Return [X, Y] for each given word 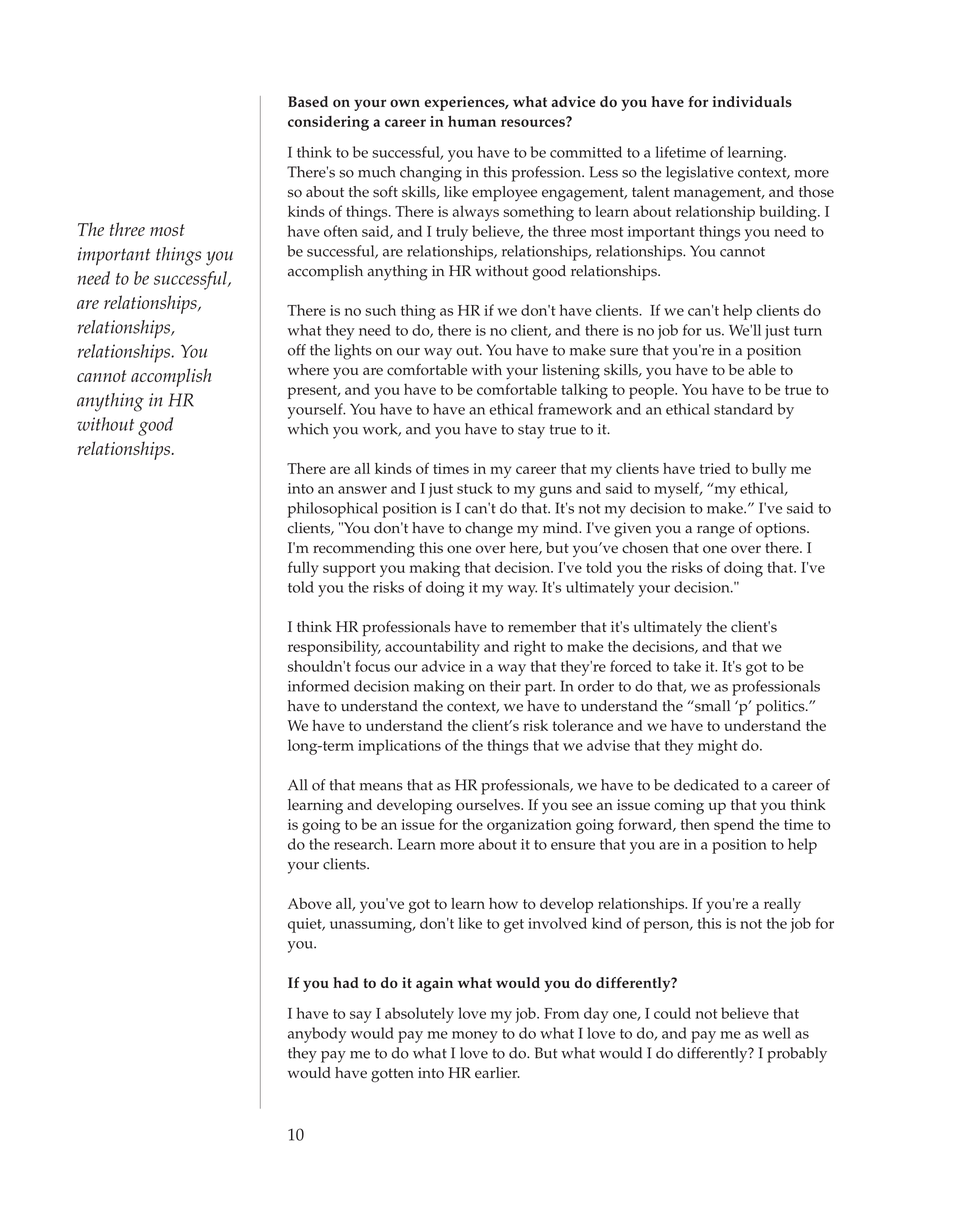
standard [743, 409]
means [381, 787]
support [349, 570]
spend [734, 826]
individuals [752, 101]
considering [328, 123]
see [582, 806]
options [782, 530]
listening [571, 372]
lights [353, 352]
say [361, 1017]
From [562, 1013]
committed [586, 152]
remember [542, 627]
